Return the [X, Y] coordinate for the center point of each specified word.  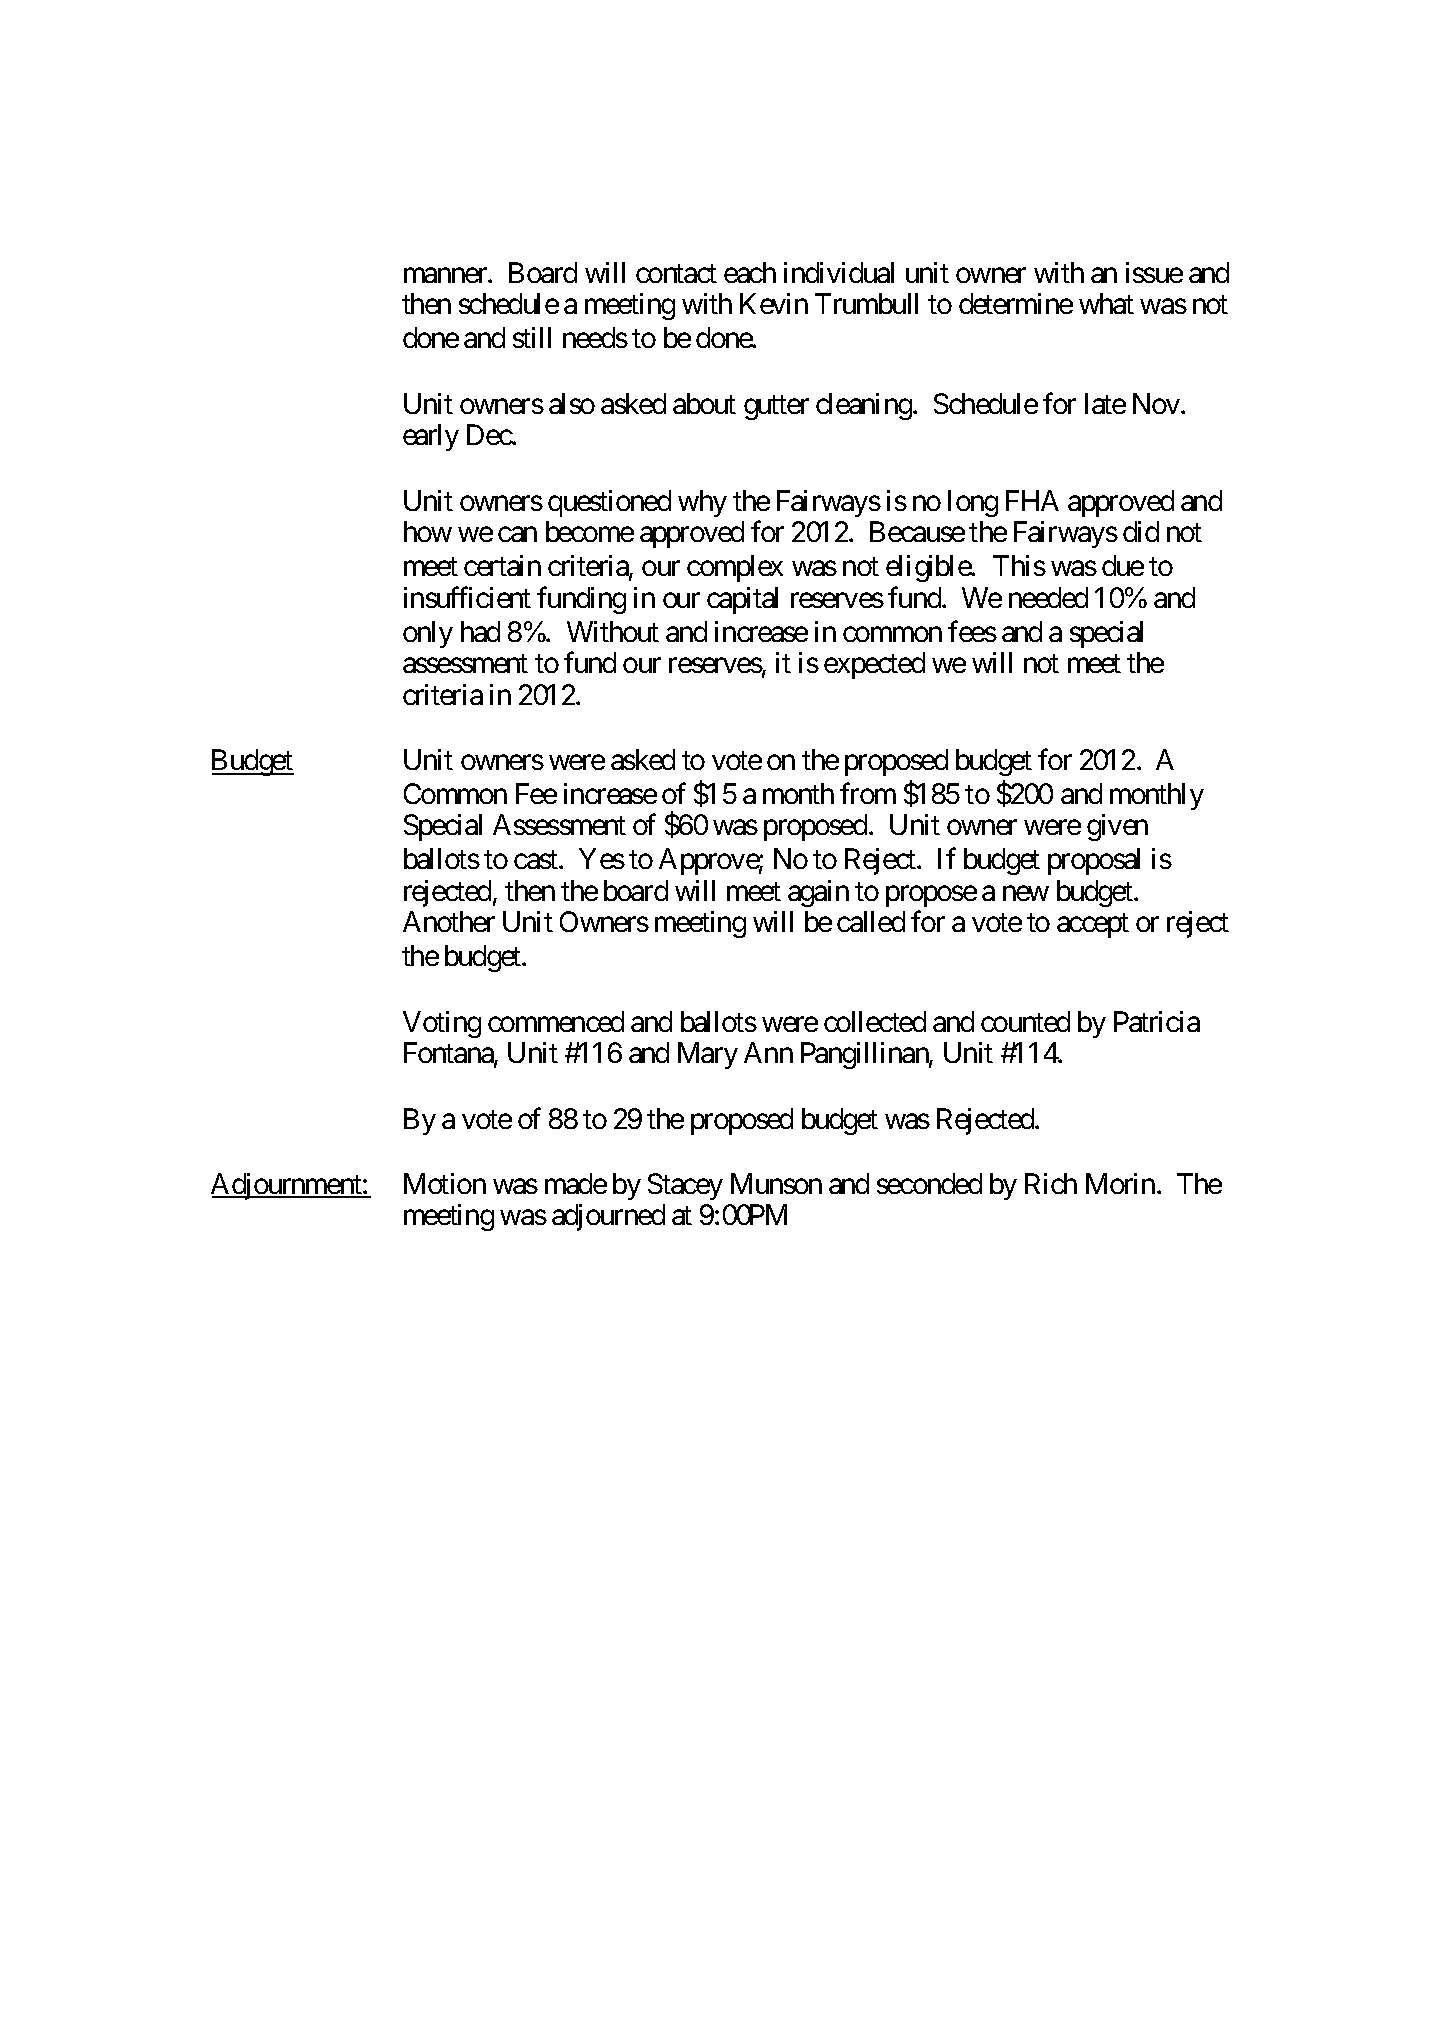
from [868, 793]
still [532, 337]
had [480, 631]
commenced [556, 1021]
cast [537, 860]
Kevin [774, 303]
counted [1025, 1021]
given [1117, 827]
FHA [1032, 500]
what [1106, 303]
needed [1048, 597]
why [702, 503]
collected [875, 1021]
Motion [445, 1183]
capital [742, 600]
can [517, 534]
